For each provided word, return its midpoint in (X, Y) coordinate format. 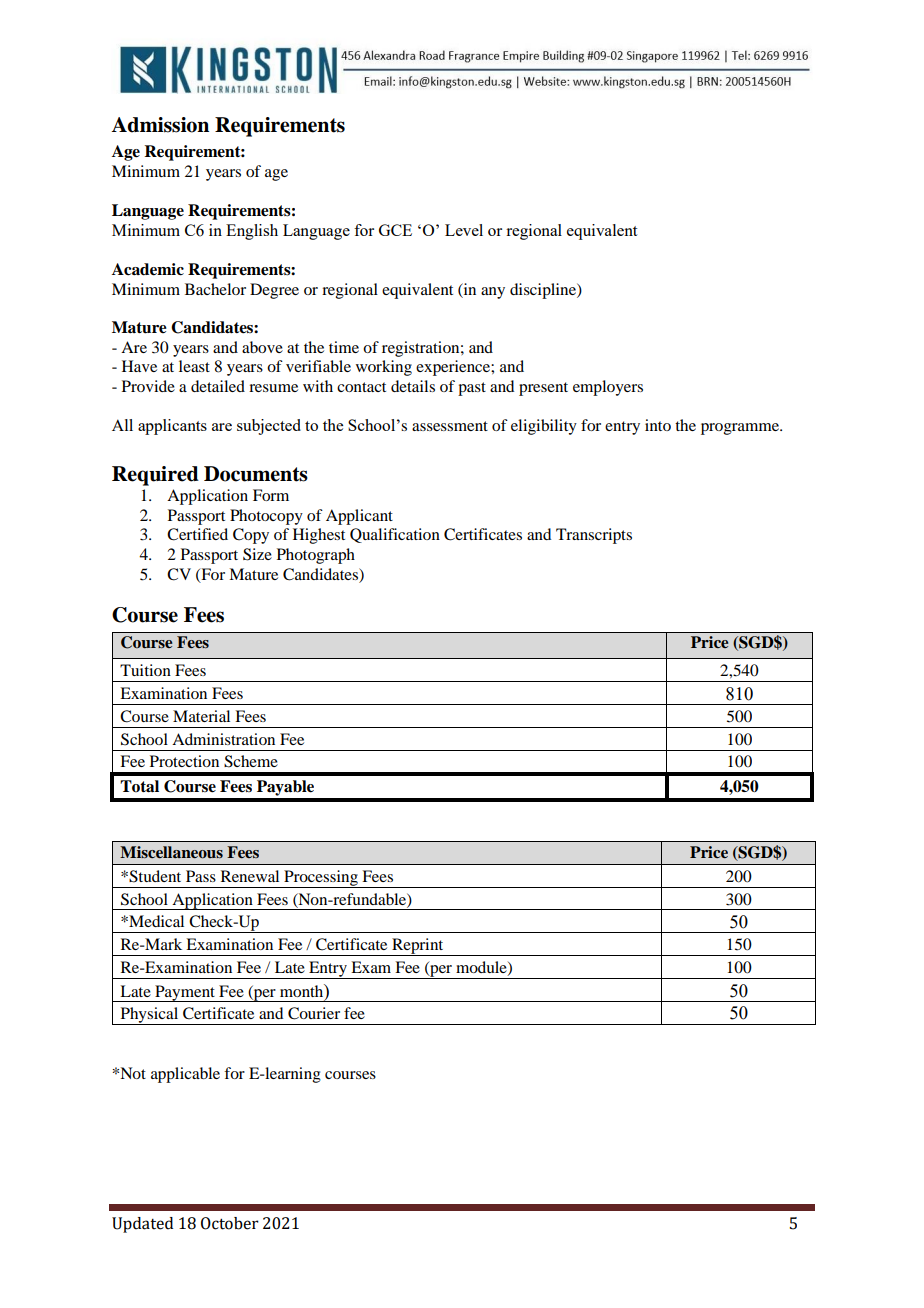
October (230, 1223)
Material (201, 716)
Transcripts (594, 536)
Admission (160, 125)
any (493, 293)
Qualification (395, 535)
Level (464, 230)
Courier (314, 1013)
